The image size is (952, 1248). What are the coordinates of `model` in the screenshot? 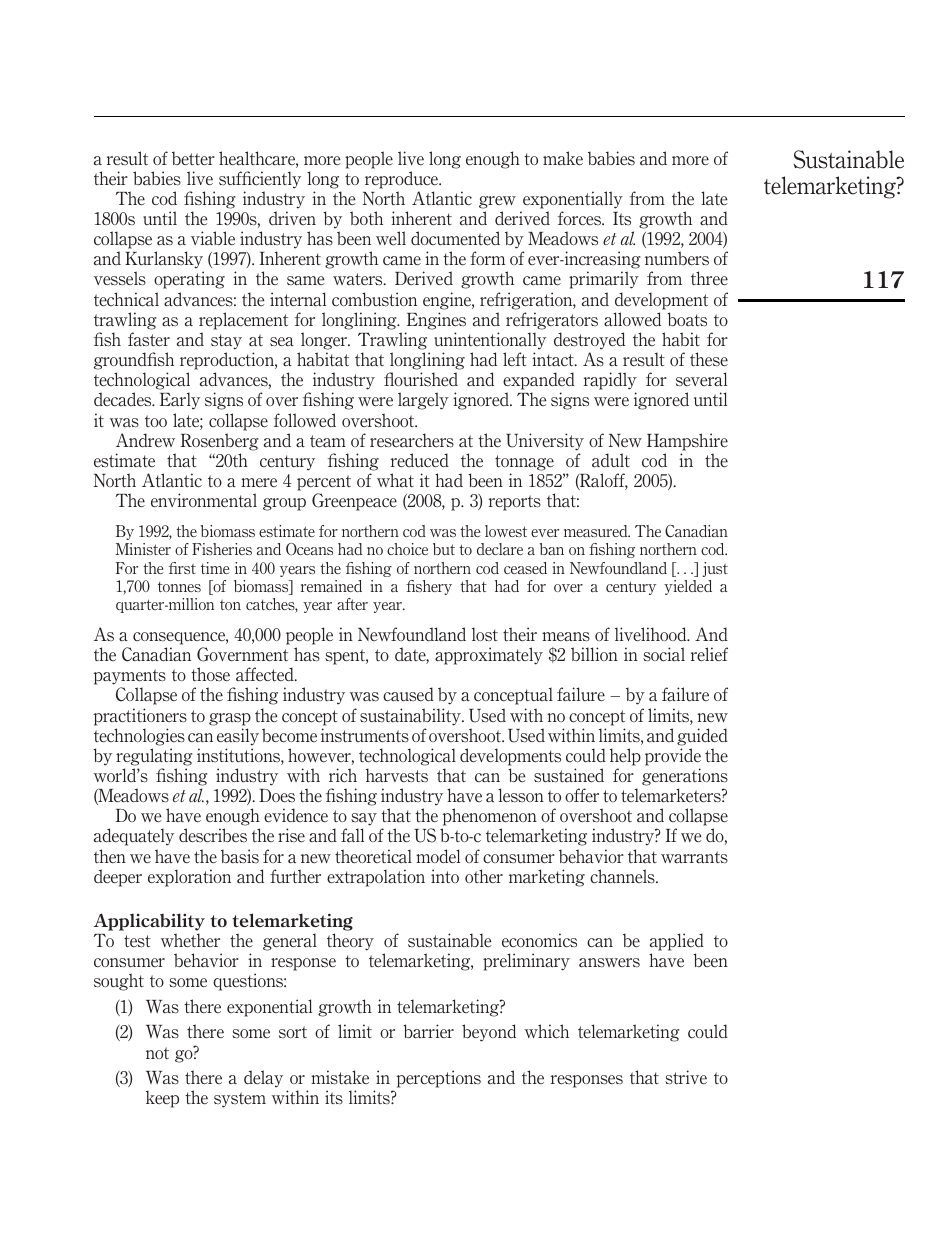 It's located at (438, 856).
